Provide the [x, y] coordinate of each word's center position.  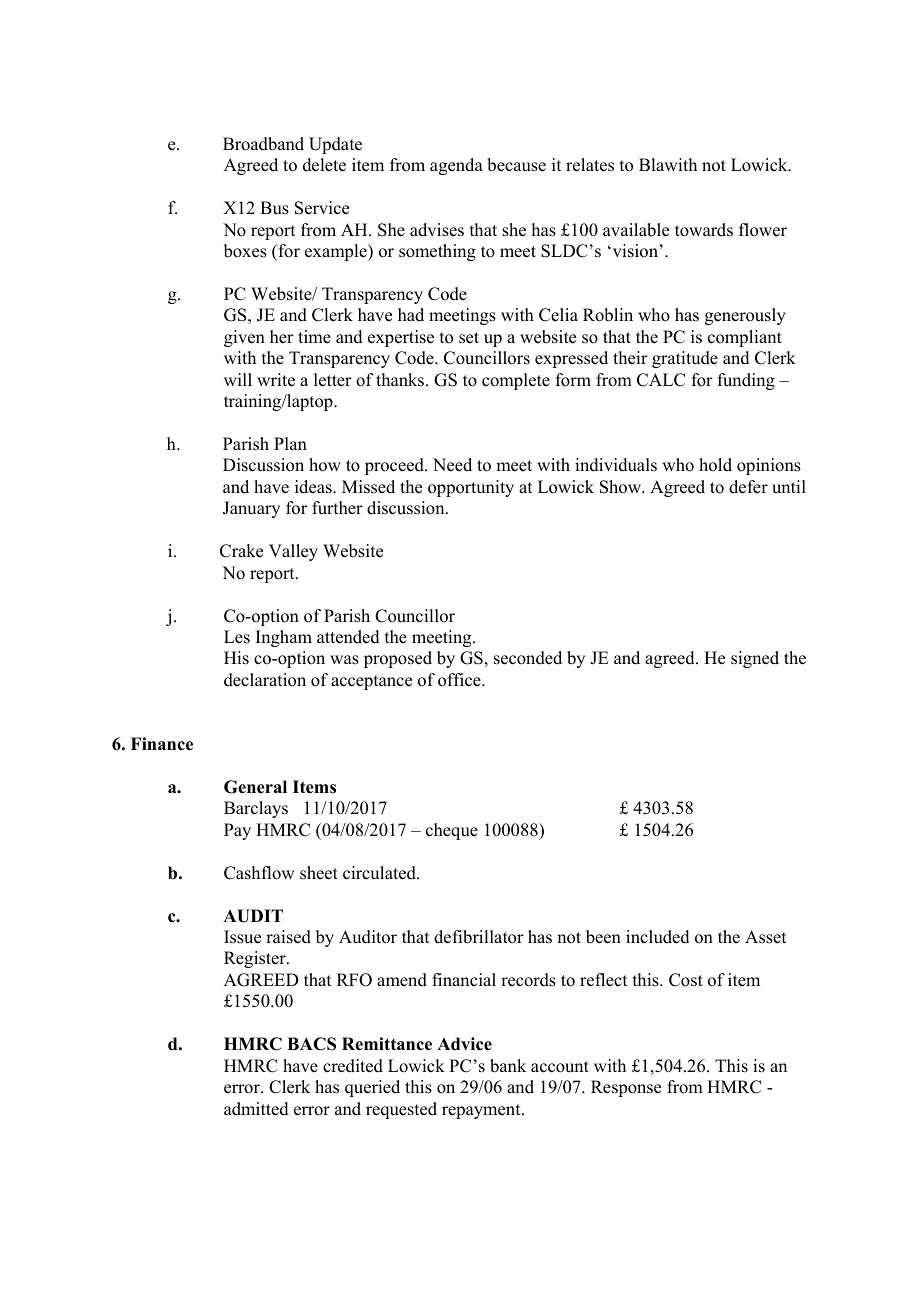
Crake [241, 551]
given [244, 338]
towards [704, 230]
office [460, 680]
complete [516, 381]
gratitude [685, 359]
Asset [765, 937]
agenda [456, 166]
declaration [265, 680]
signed [755, 659]
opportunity [471, 488]
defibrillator [479, 937]
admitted [256, 1109]
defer [748, 487]
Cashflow [259, 873]
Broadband [263, 144]
